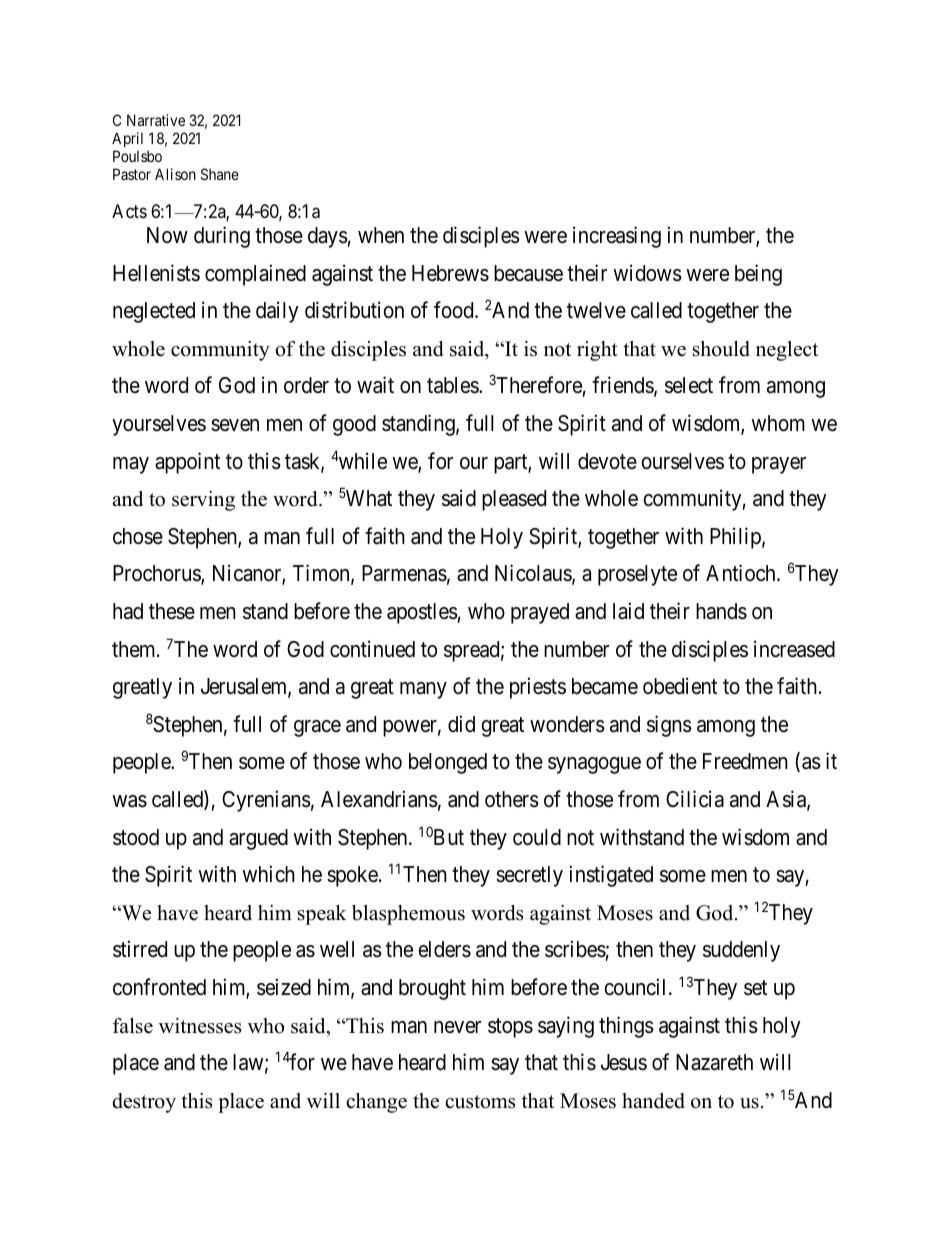 This screenshot has width=952, height=1233. Describe the element at coordinates (617, 237) in the screenshot. I see `increasing` at that location.
